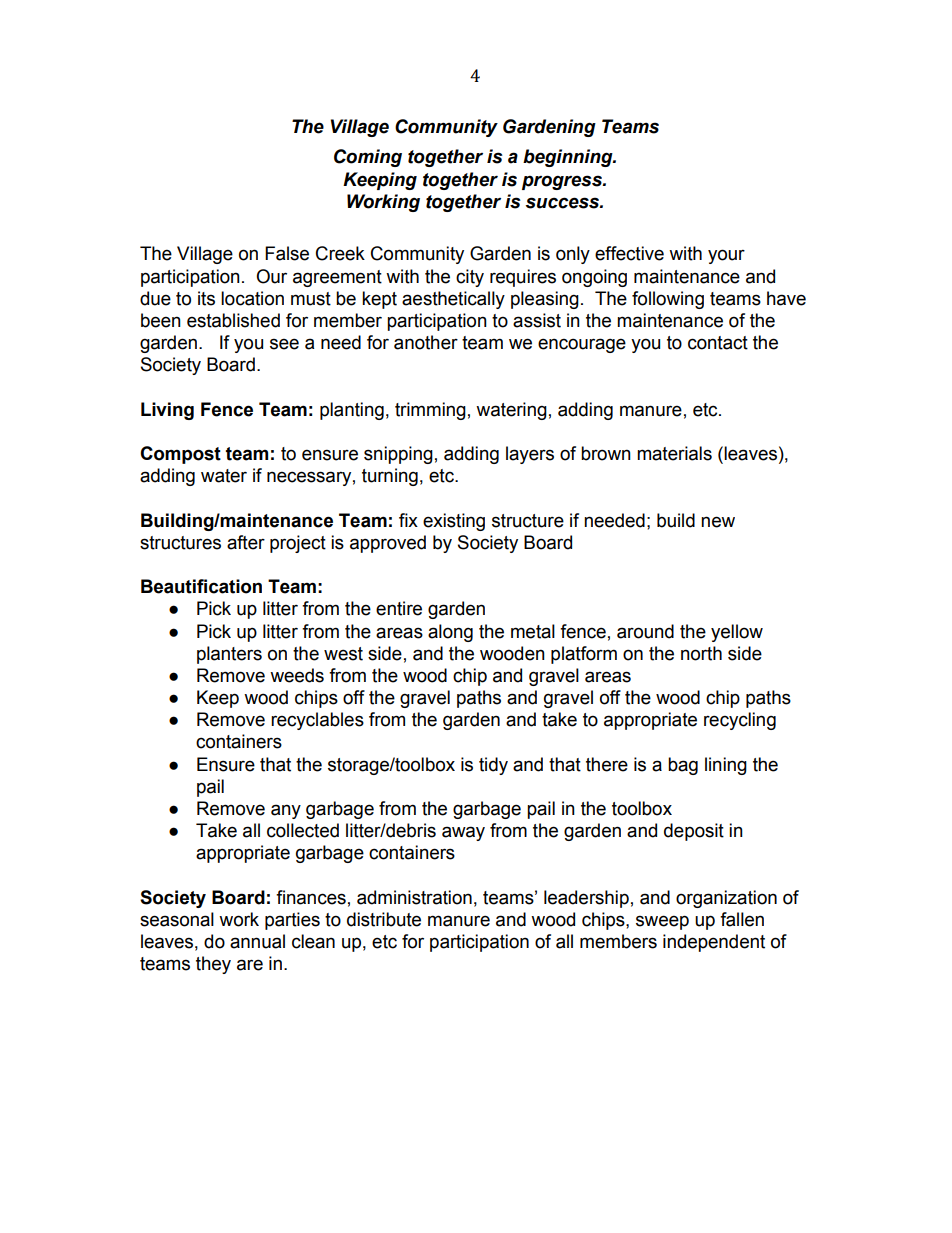 This page has height=1233, width=952. Describe the element at coordinates (257, 941) in the page. I see `annual` at that location.
